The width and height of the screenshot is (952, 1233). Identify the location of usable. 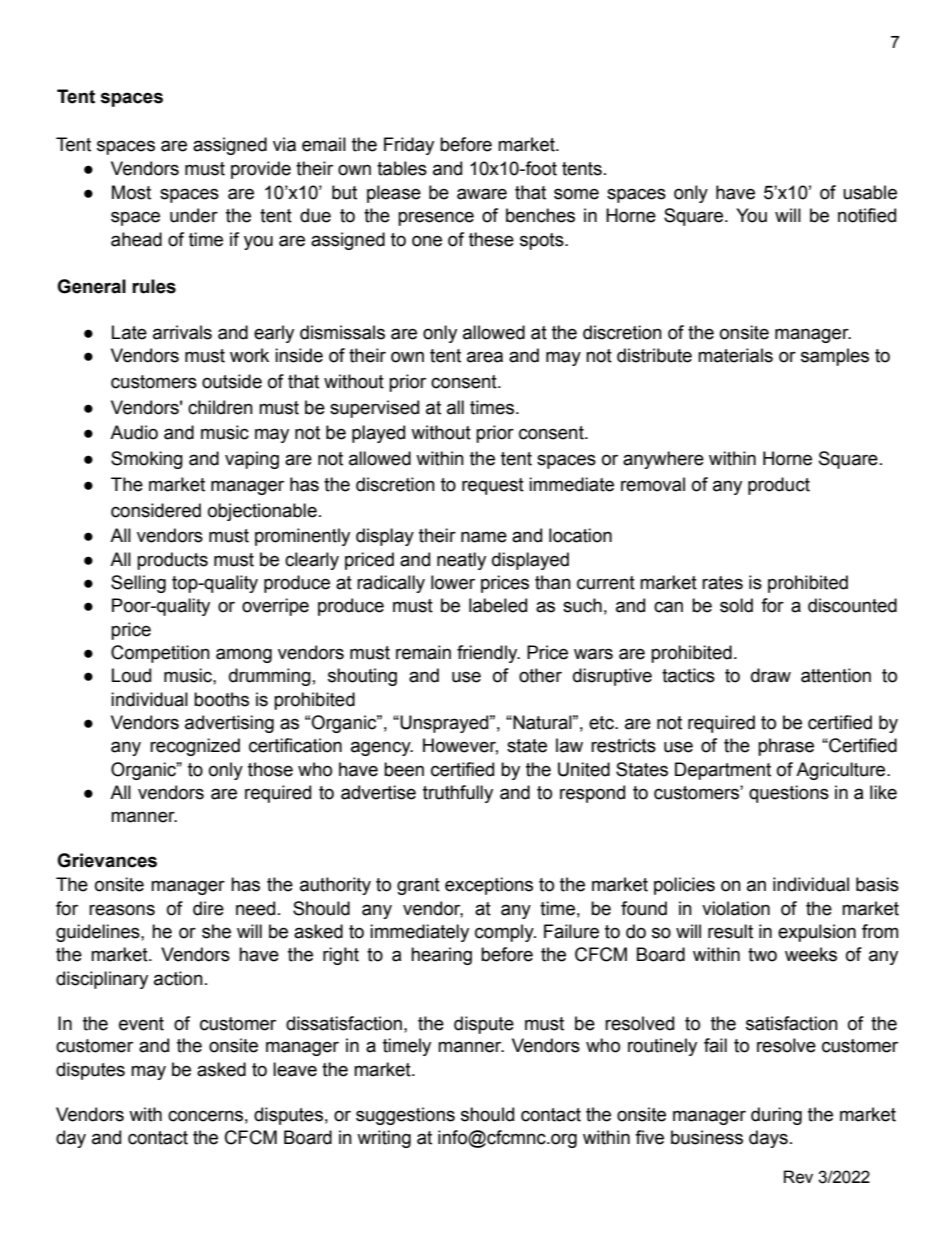
(870, 192).
